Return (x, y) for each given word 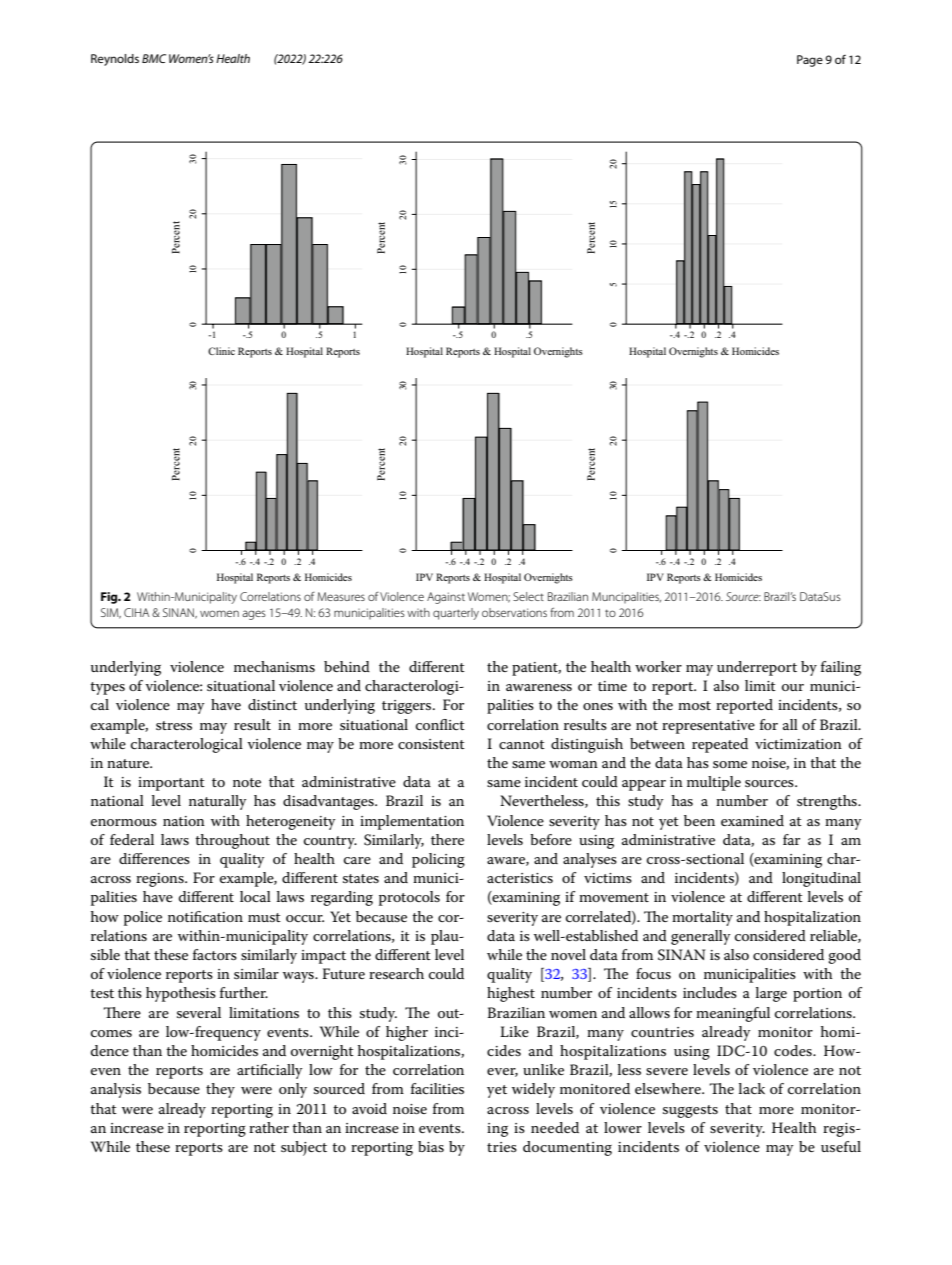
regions (161, 880)
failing (841, 668)
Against (446, 598)
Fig (110, 598)
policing (438, 860)
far (791, 839)
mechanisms (274, 666)
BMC (154, 58)
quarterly (456, 614)
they (220, 1090)
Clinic (221, 351)
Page (810, 61)
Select (528, 596)
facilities (437, 1088)
